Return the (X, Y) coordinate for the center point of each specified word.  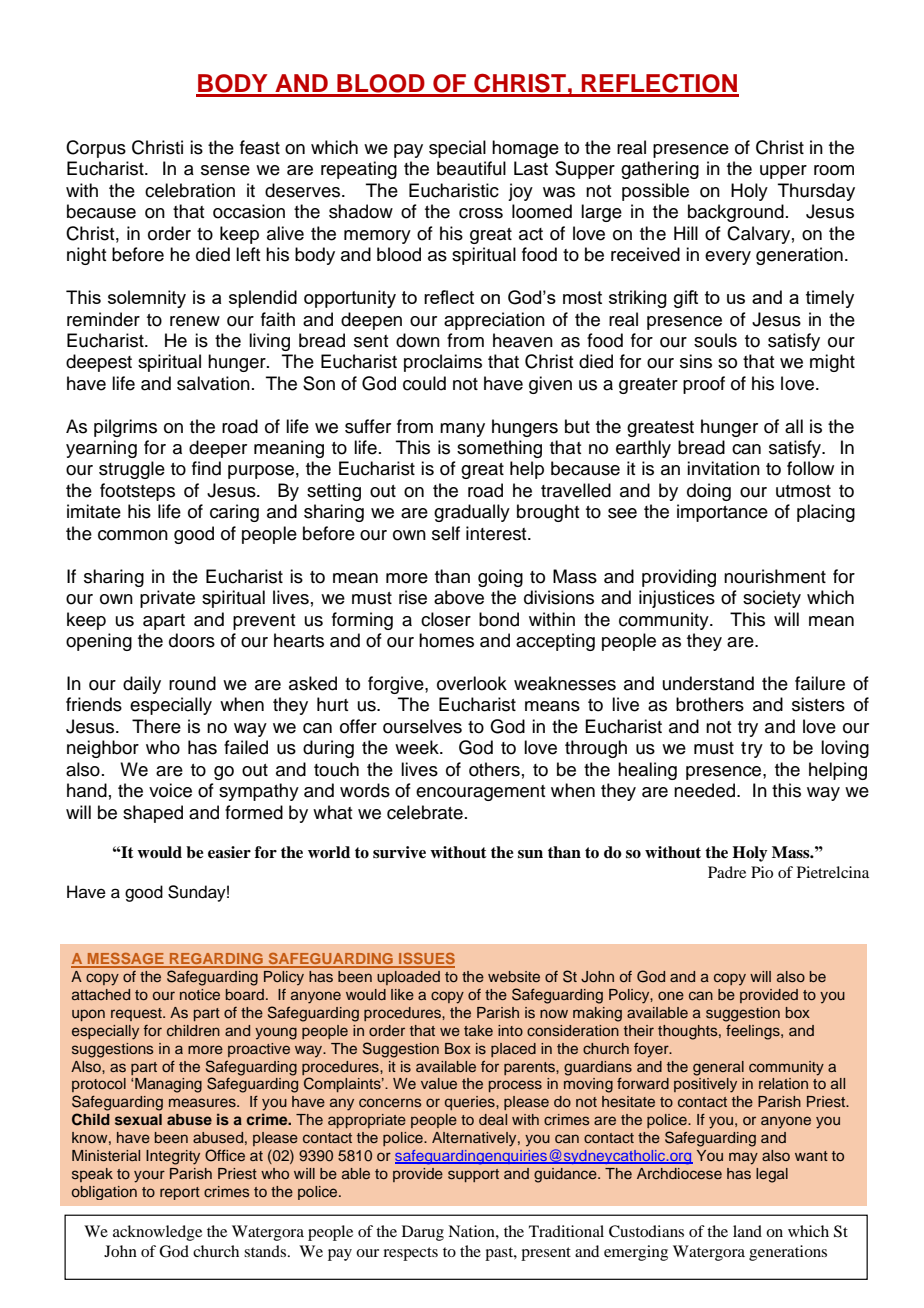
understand (708, 683)
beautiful (471, 168)
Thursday (816, 192)
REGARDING (216, 960)
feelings (754, 1032)
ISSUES (426, 960)
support (473, 1175)
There (156, 726)
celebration (190, 190)
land (747, 1231)
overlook (472, 683)
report (180, 1193)
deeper (218, 449)
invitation (723, 468)
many (462, 430)
